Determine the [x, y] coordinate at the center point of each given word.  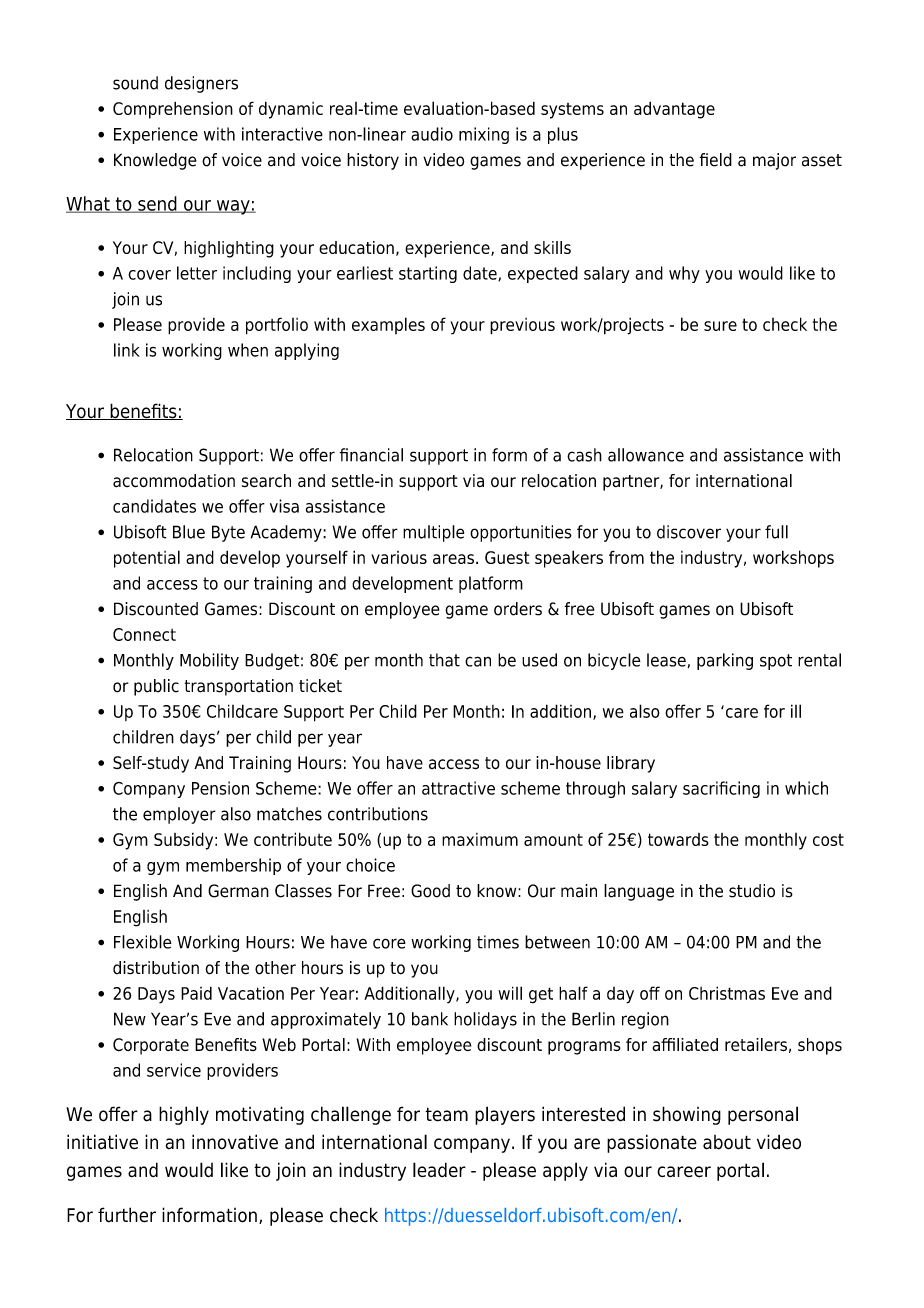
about [727, 1142]
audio [432, 134]
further [127, 1215]
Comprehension [173, 110]
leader [439, 1170]
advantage [674, 110]
